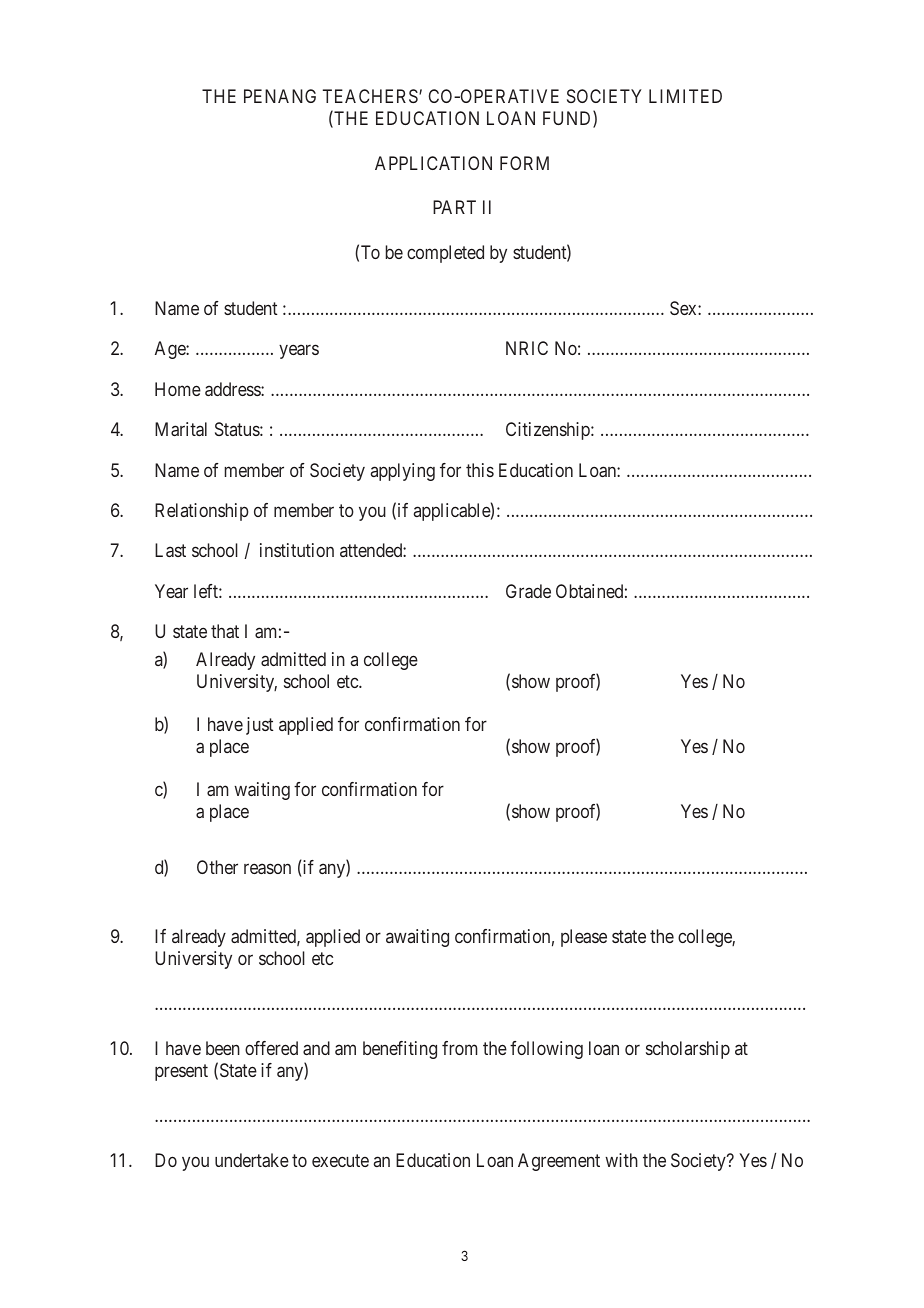  Describe the element at coordinates (528, 591) in the document. I see `Grade` at that location.
